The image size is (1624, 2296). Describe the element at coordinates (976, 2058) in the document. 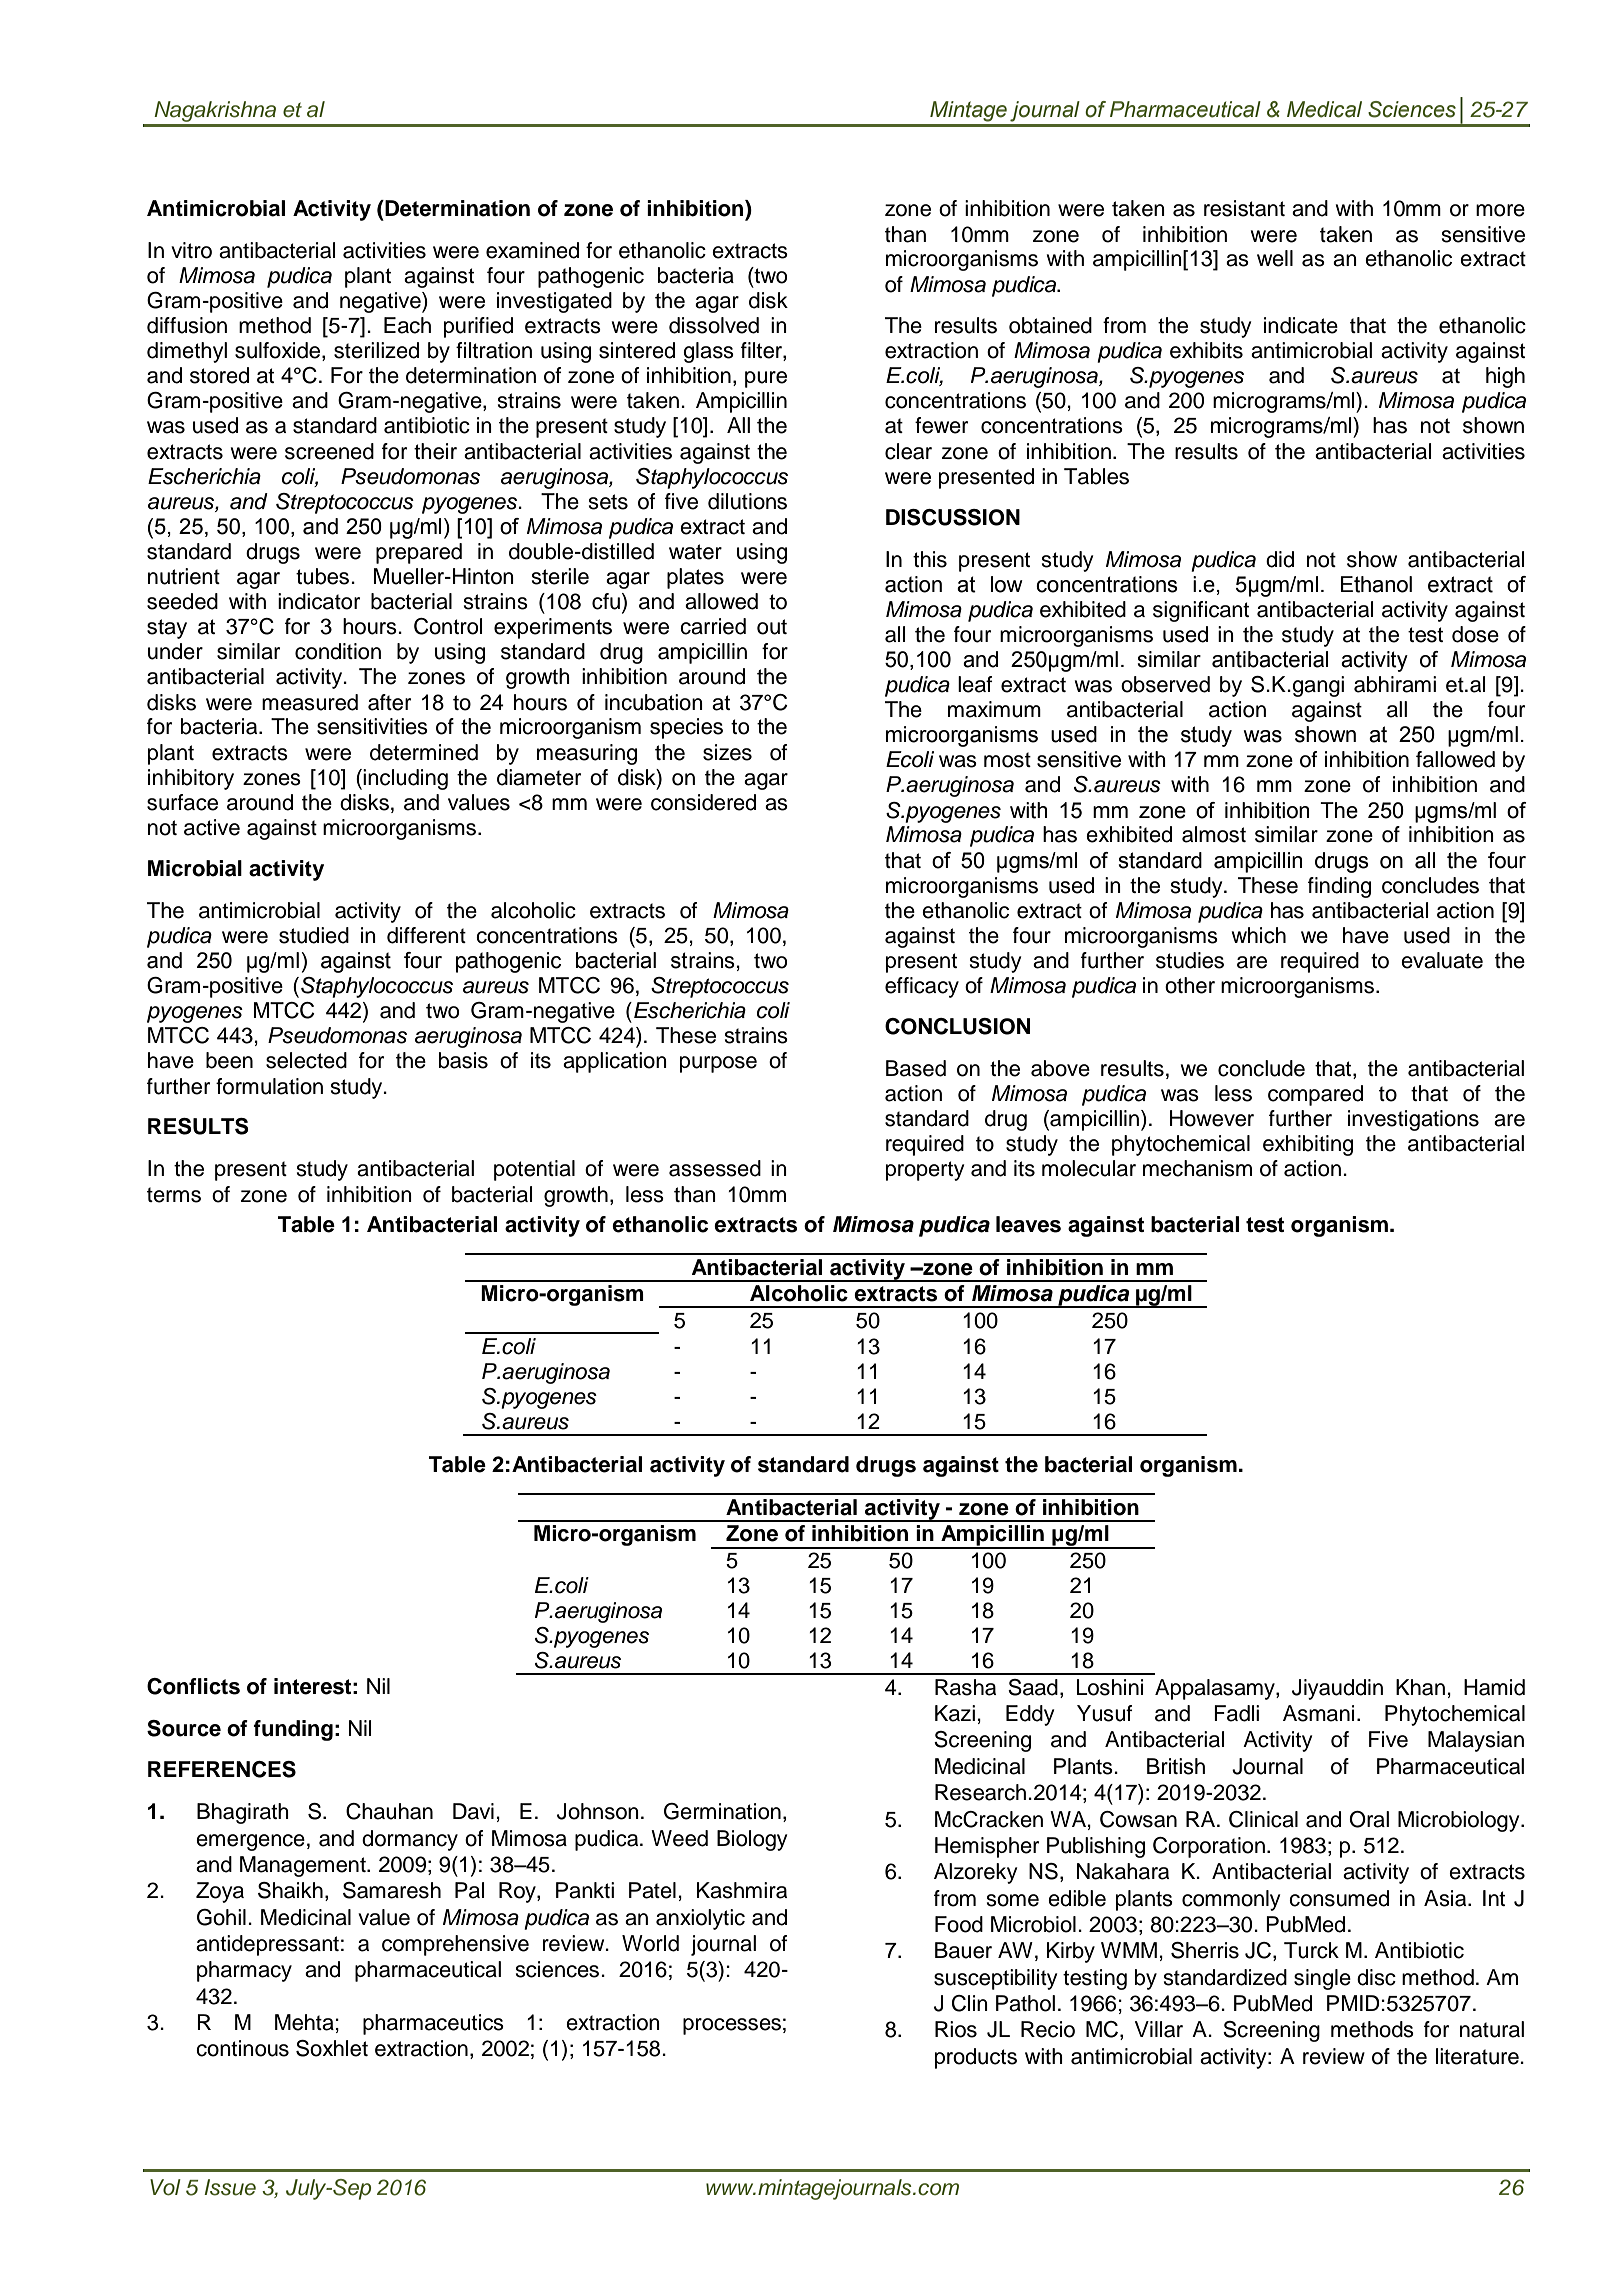

I see `products` at that location.
